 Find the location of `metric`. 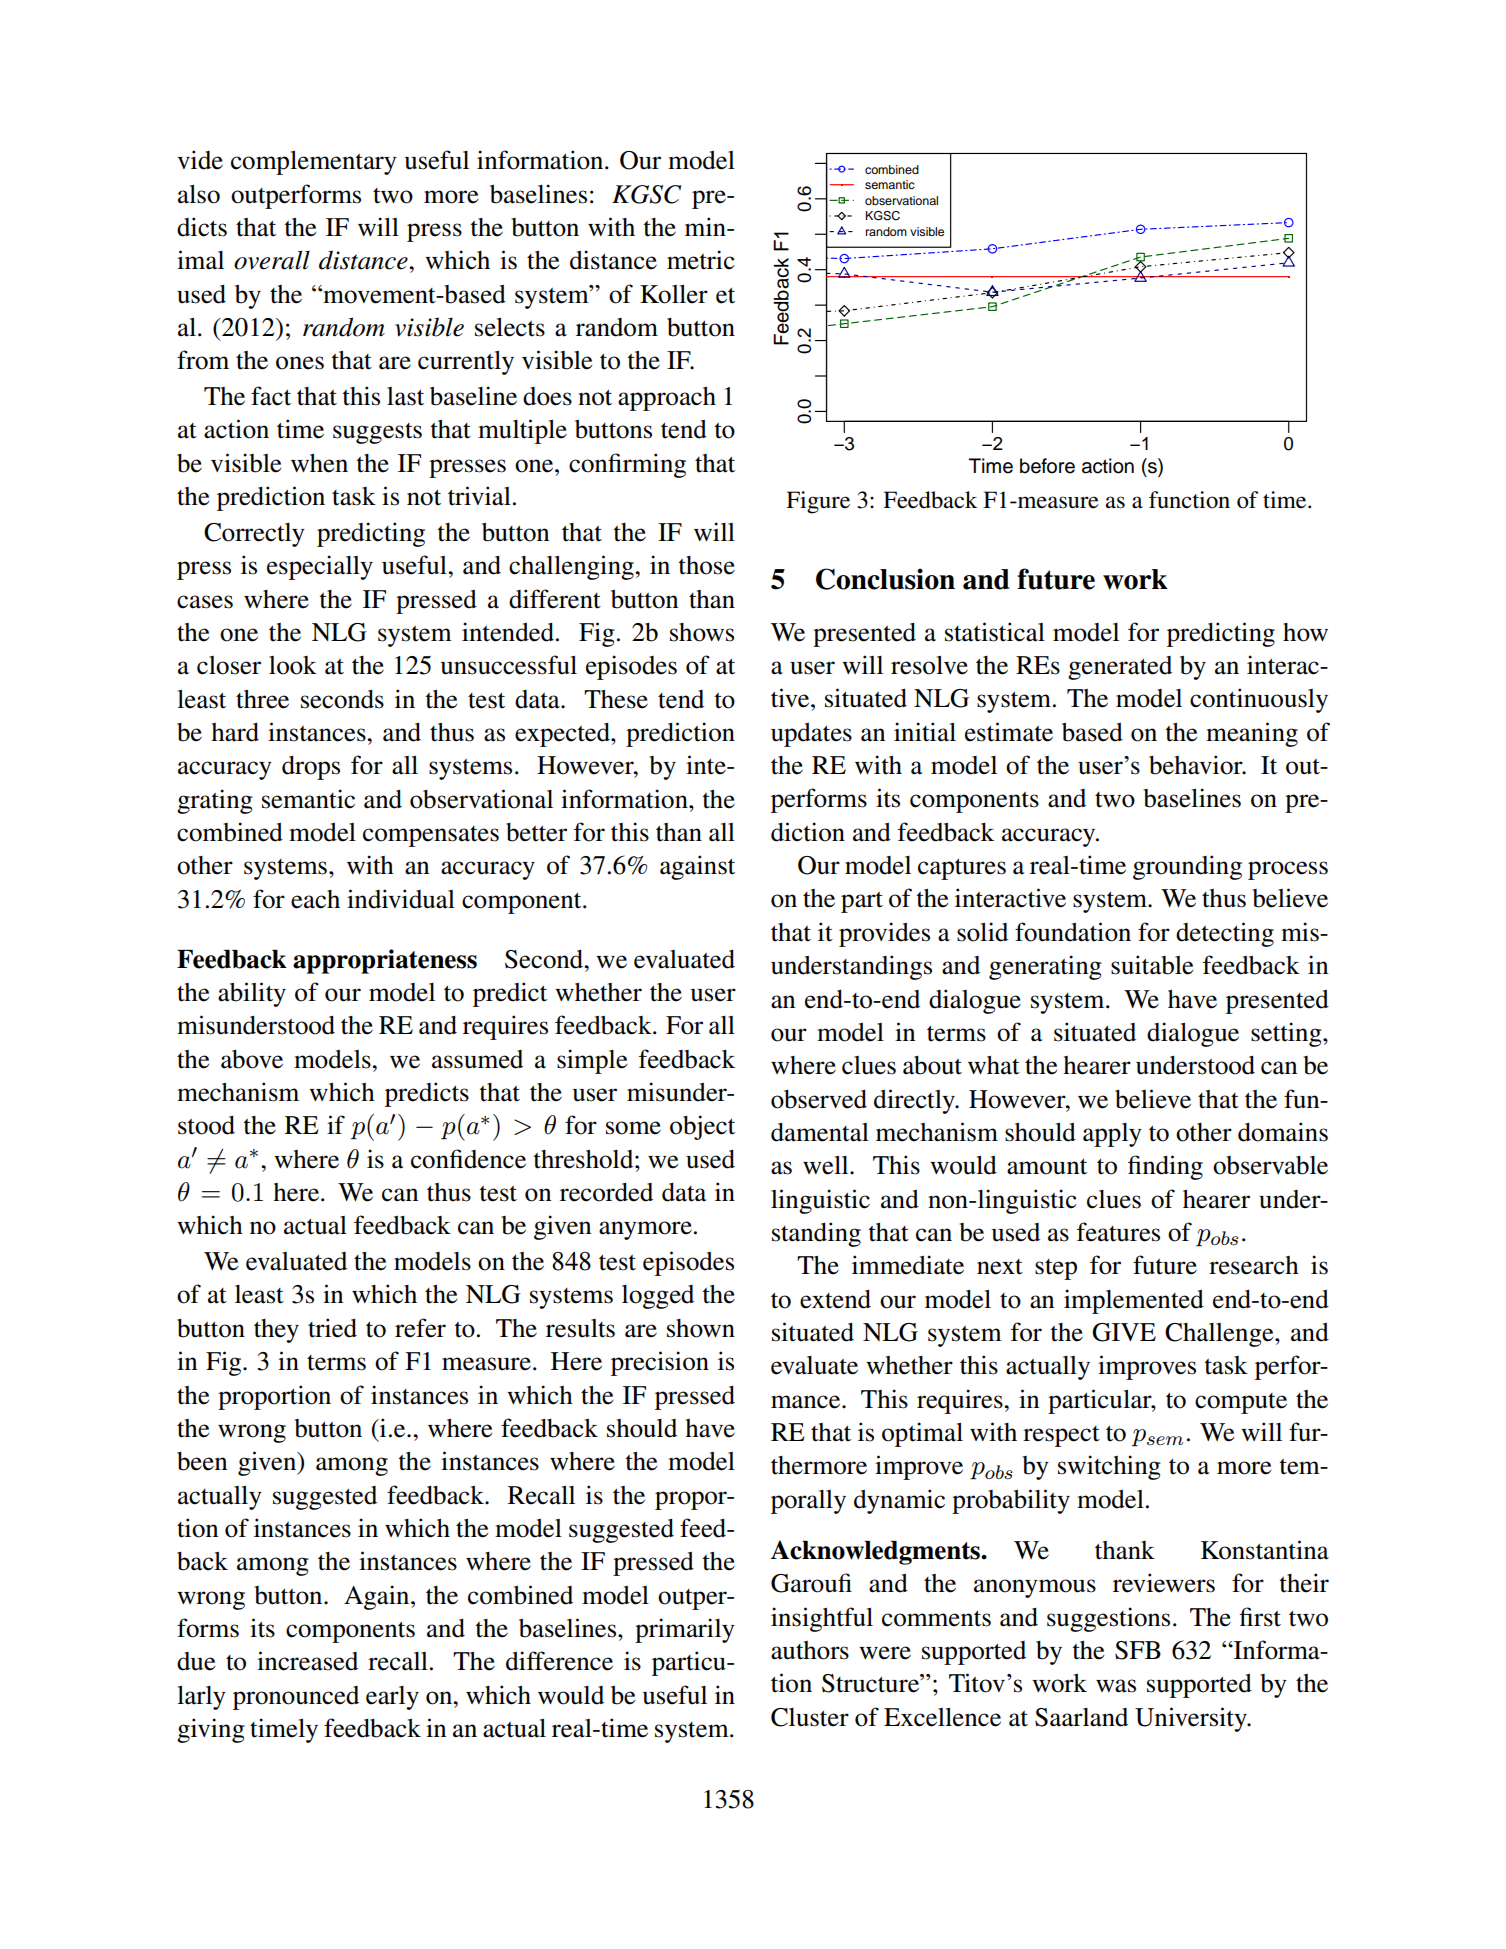

metric is located at coordinates (701, 260).
